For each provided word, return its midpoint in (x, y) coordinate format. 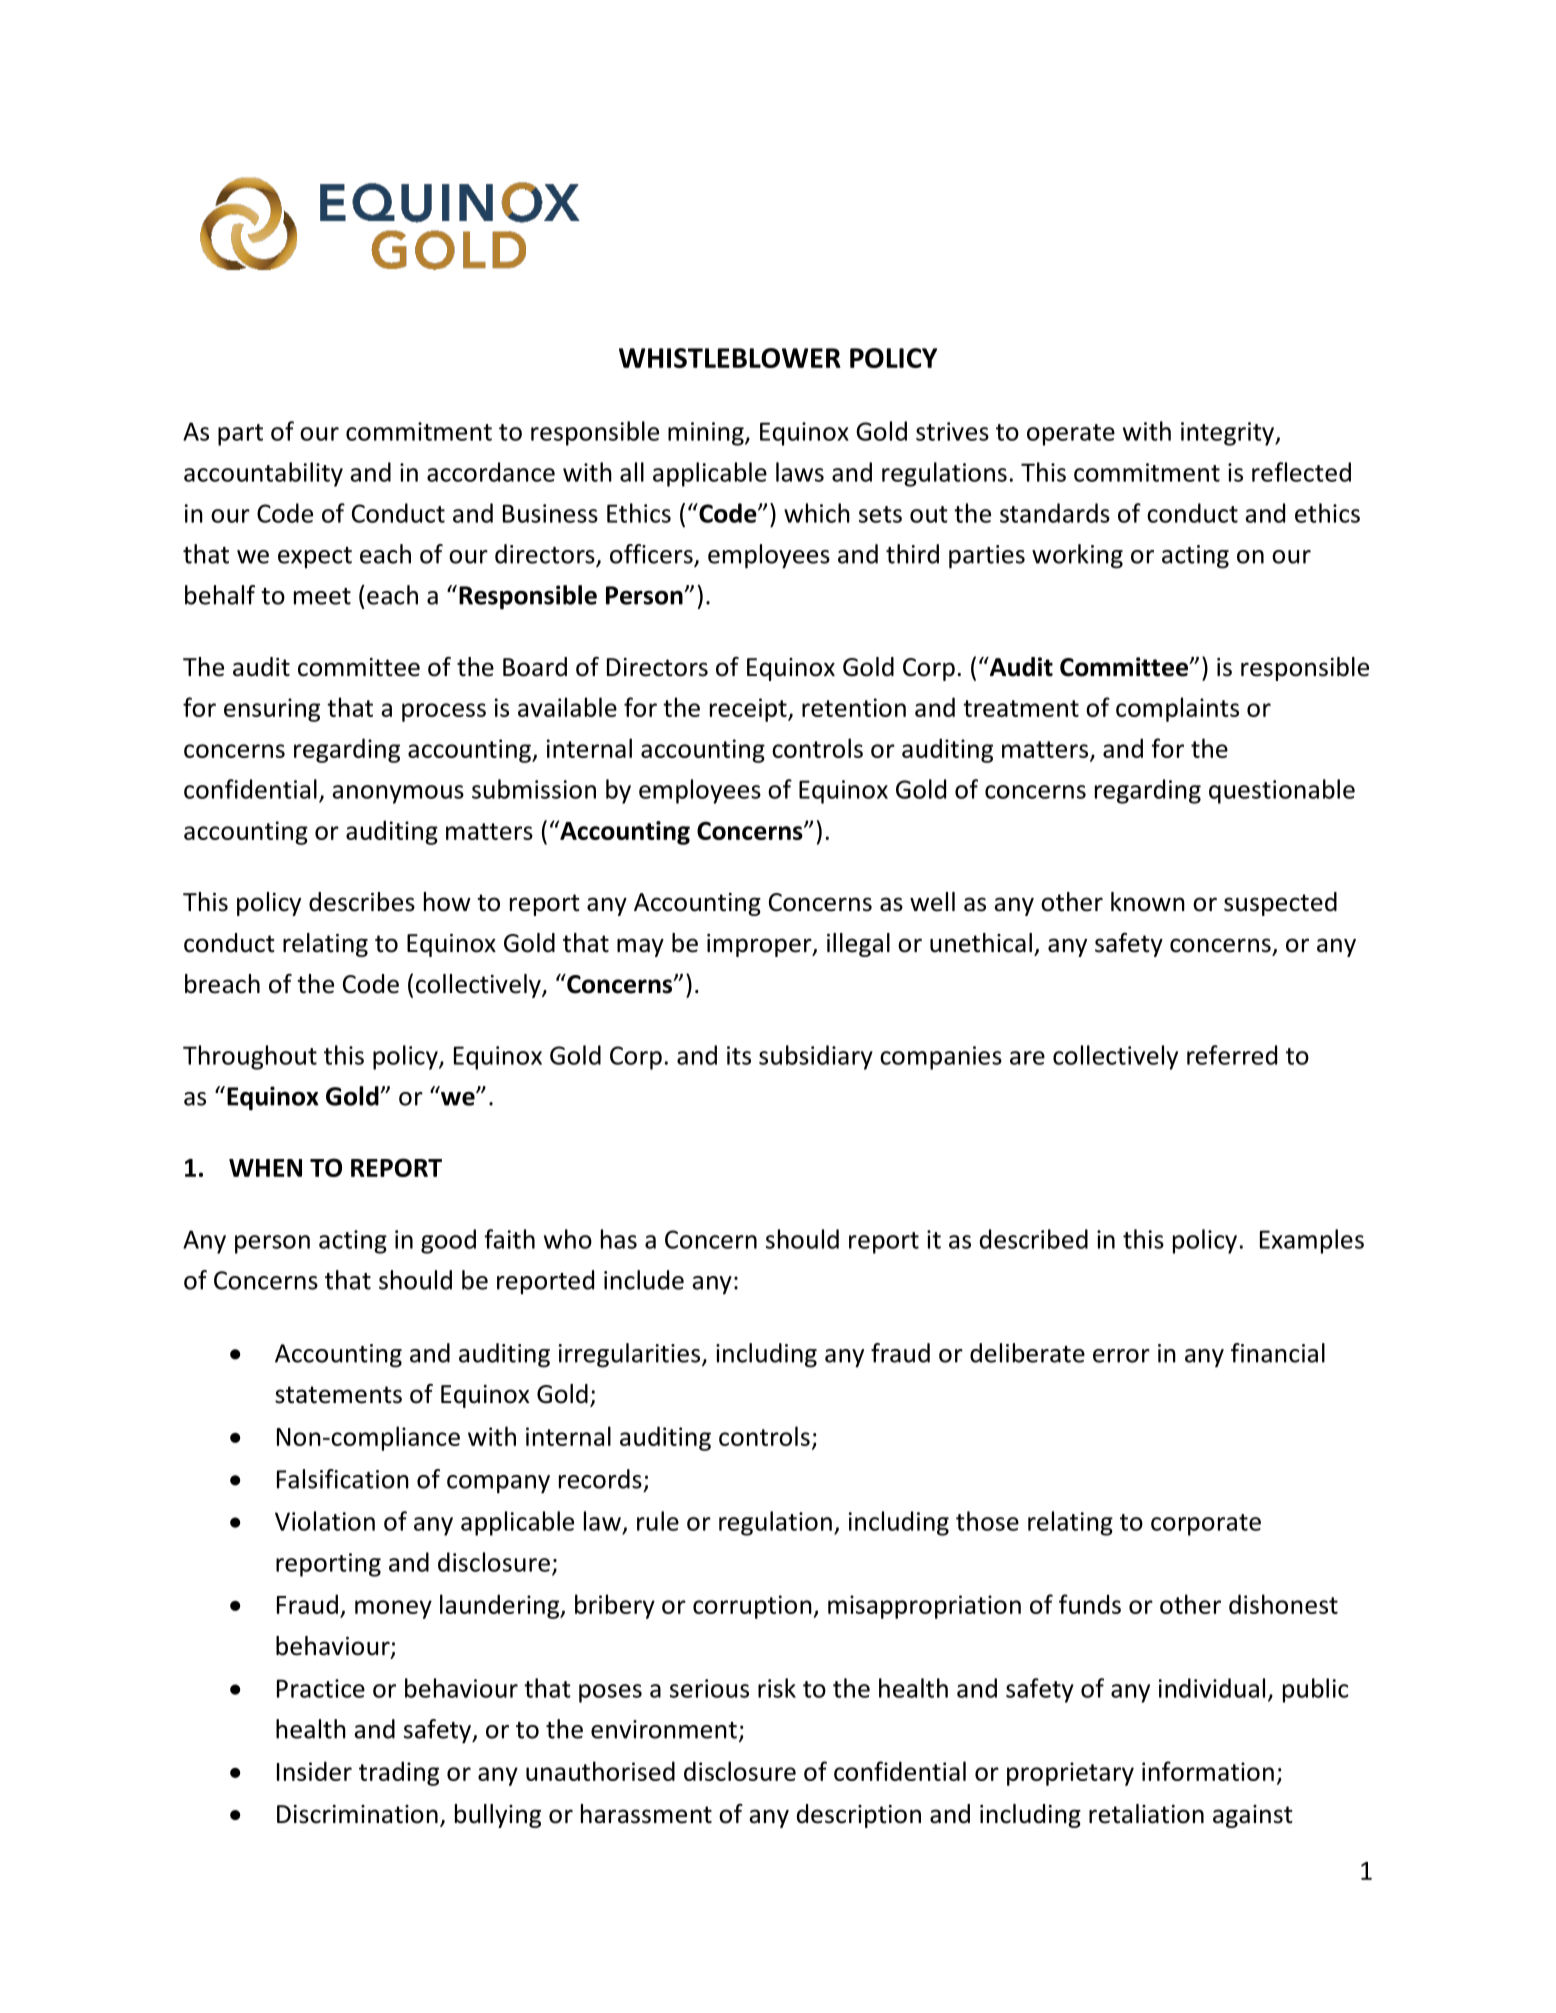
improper (760, 945)
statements (338, 1395)
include (644, 1280)
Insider (314, 1771)
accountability (263, 474)
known (1148, 902)
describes (362, 902)
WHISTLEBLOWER (730, 358)
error (1121, 1356)
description (859, 1816)
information (1208, 1771)
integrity (1229, 434)
